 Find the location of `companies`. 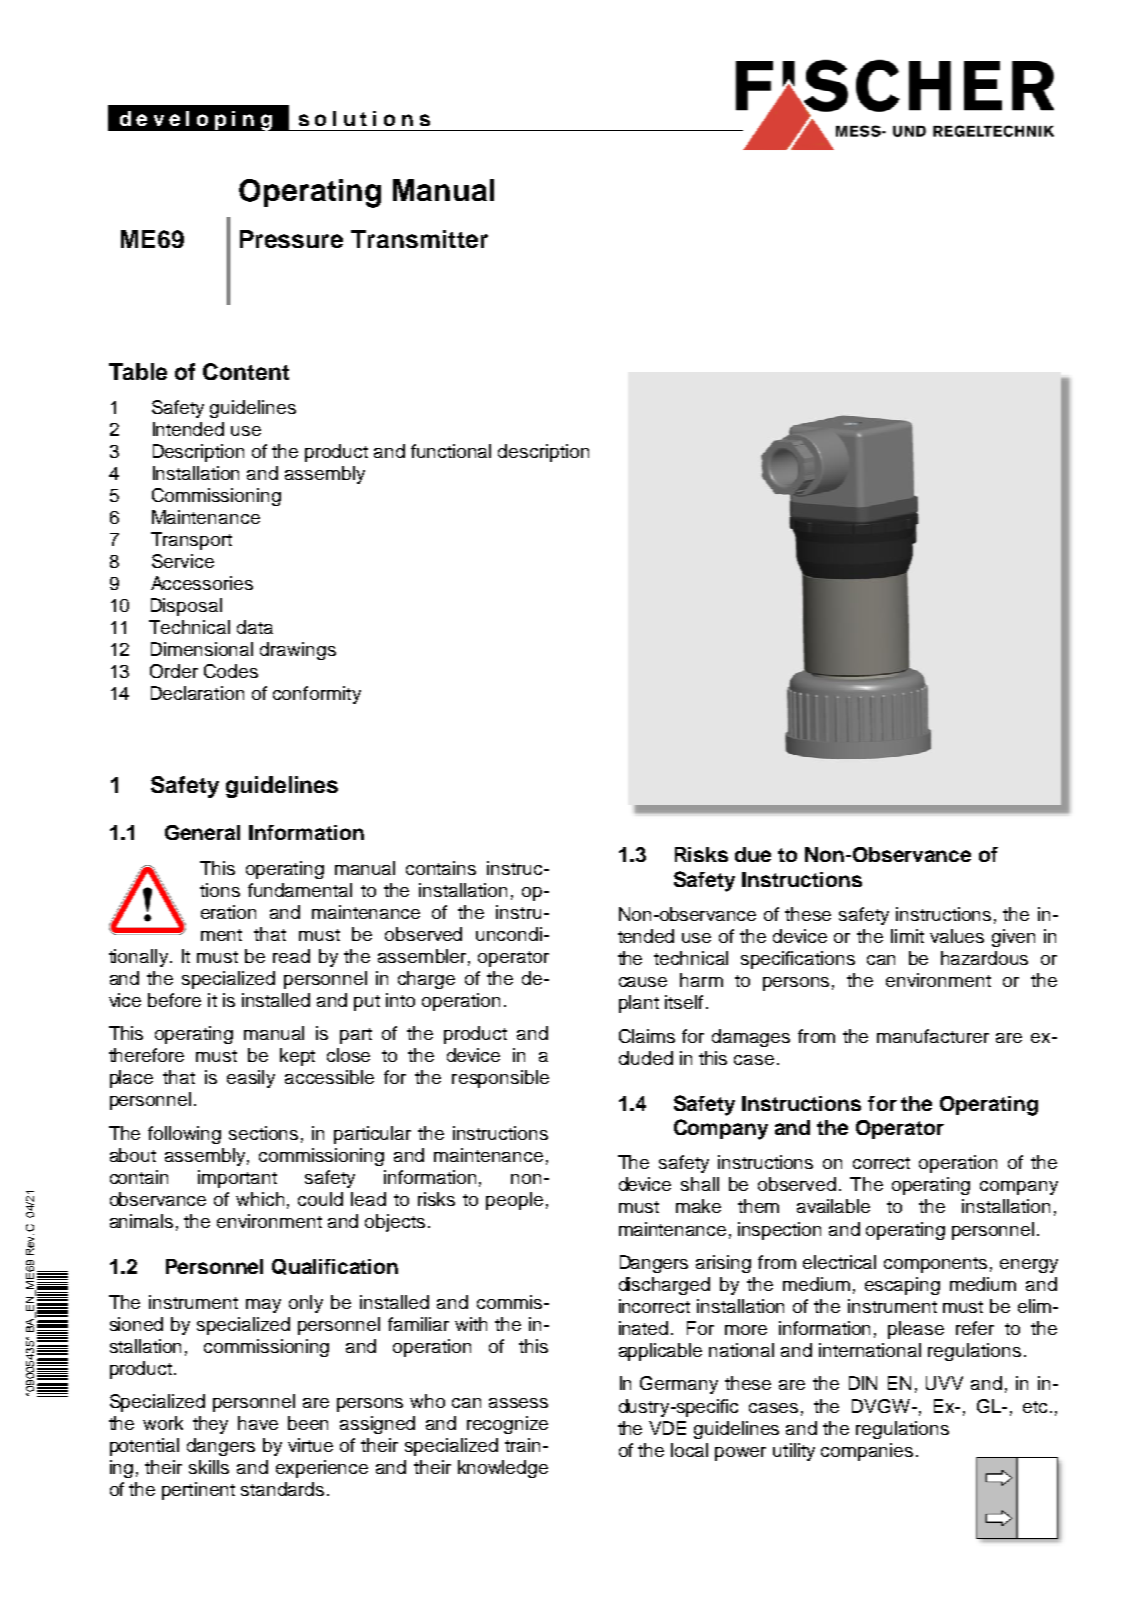

companies is located at coordinates (867, 1452).
